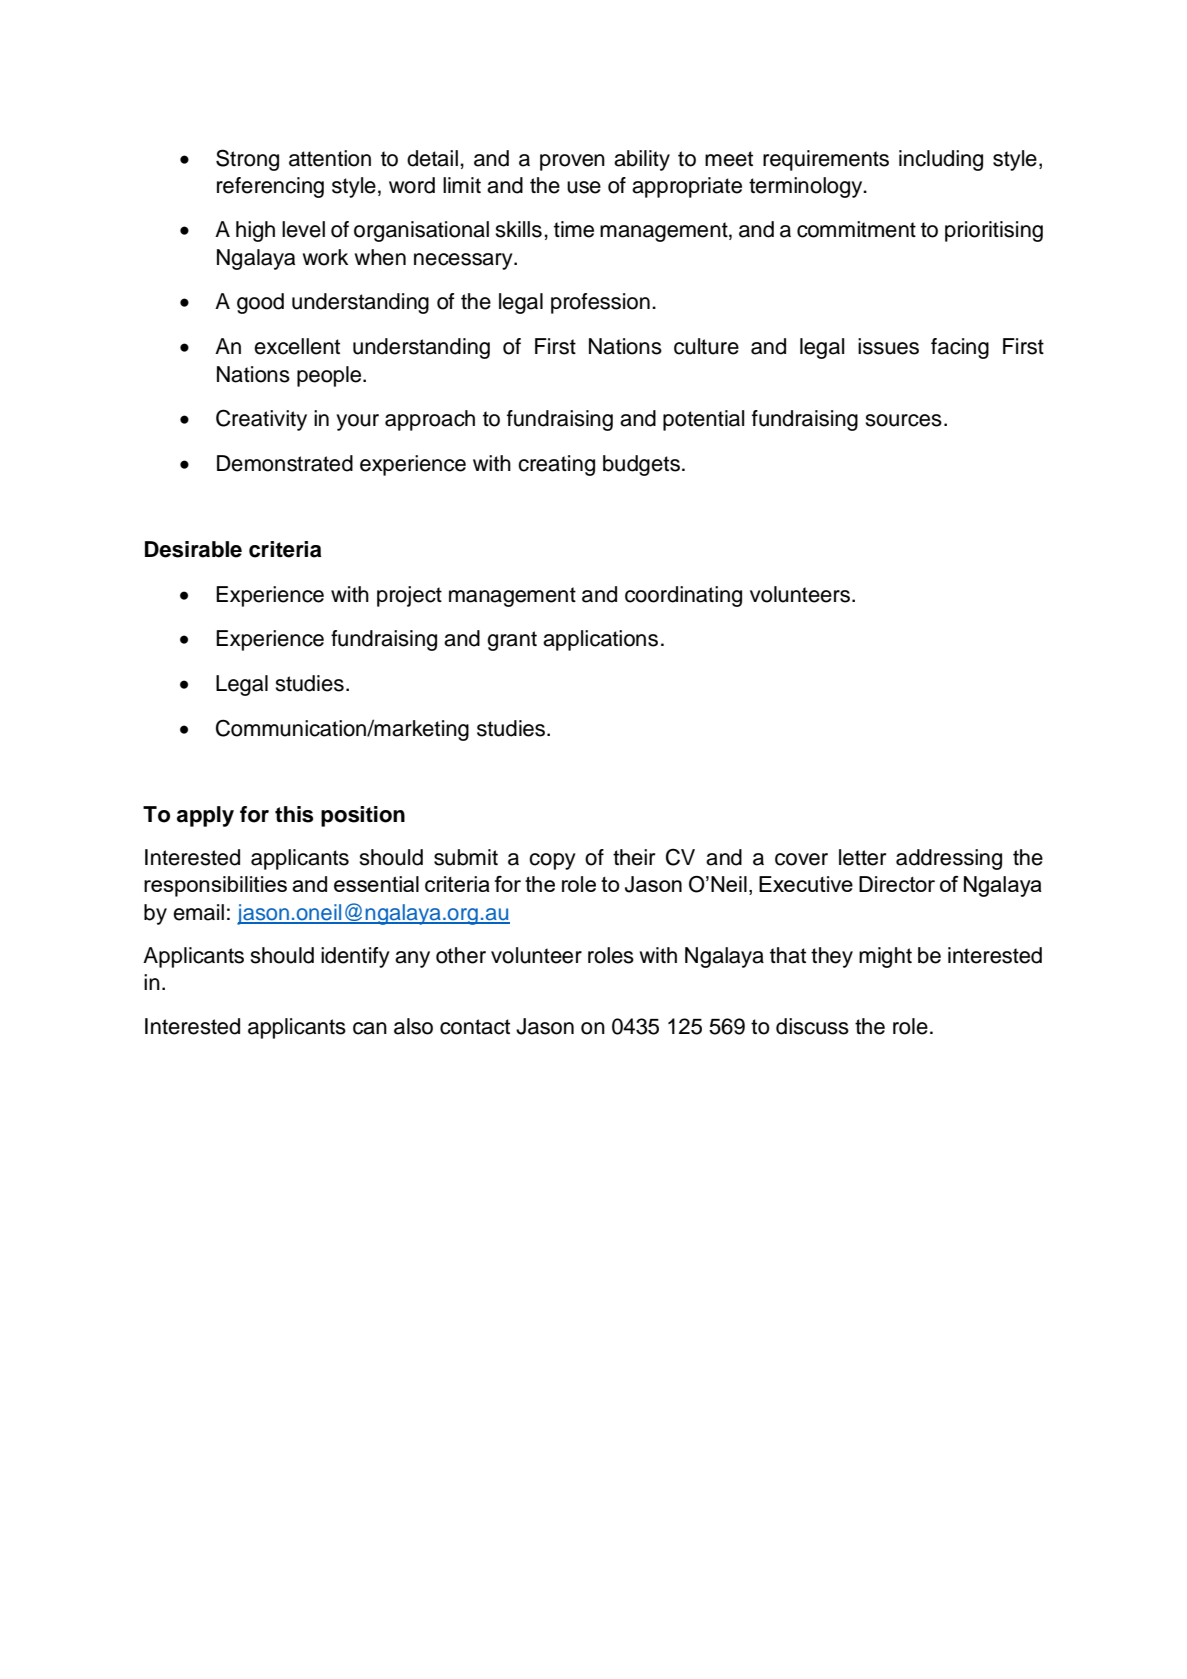 The width and height of the page is (1187, 1679). I want to click on use, so click(584, 187).
